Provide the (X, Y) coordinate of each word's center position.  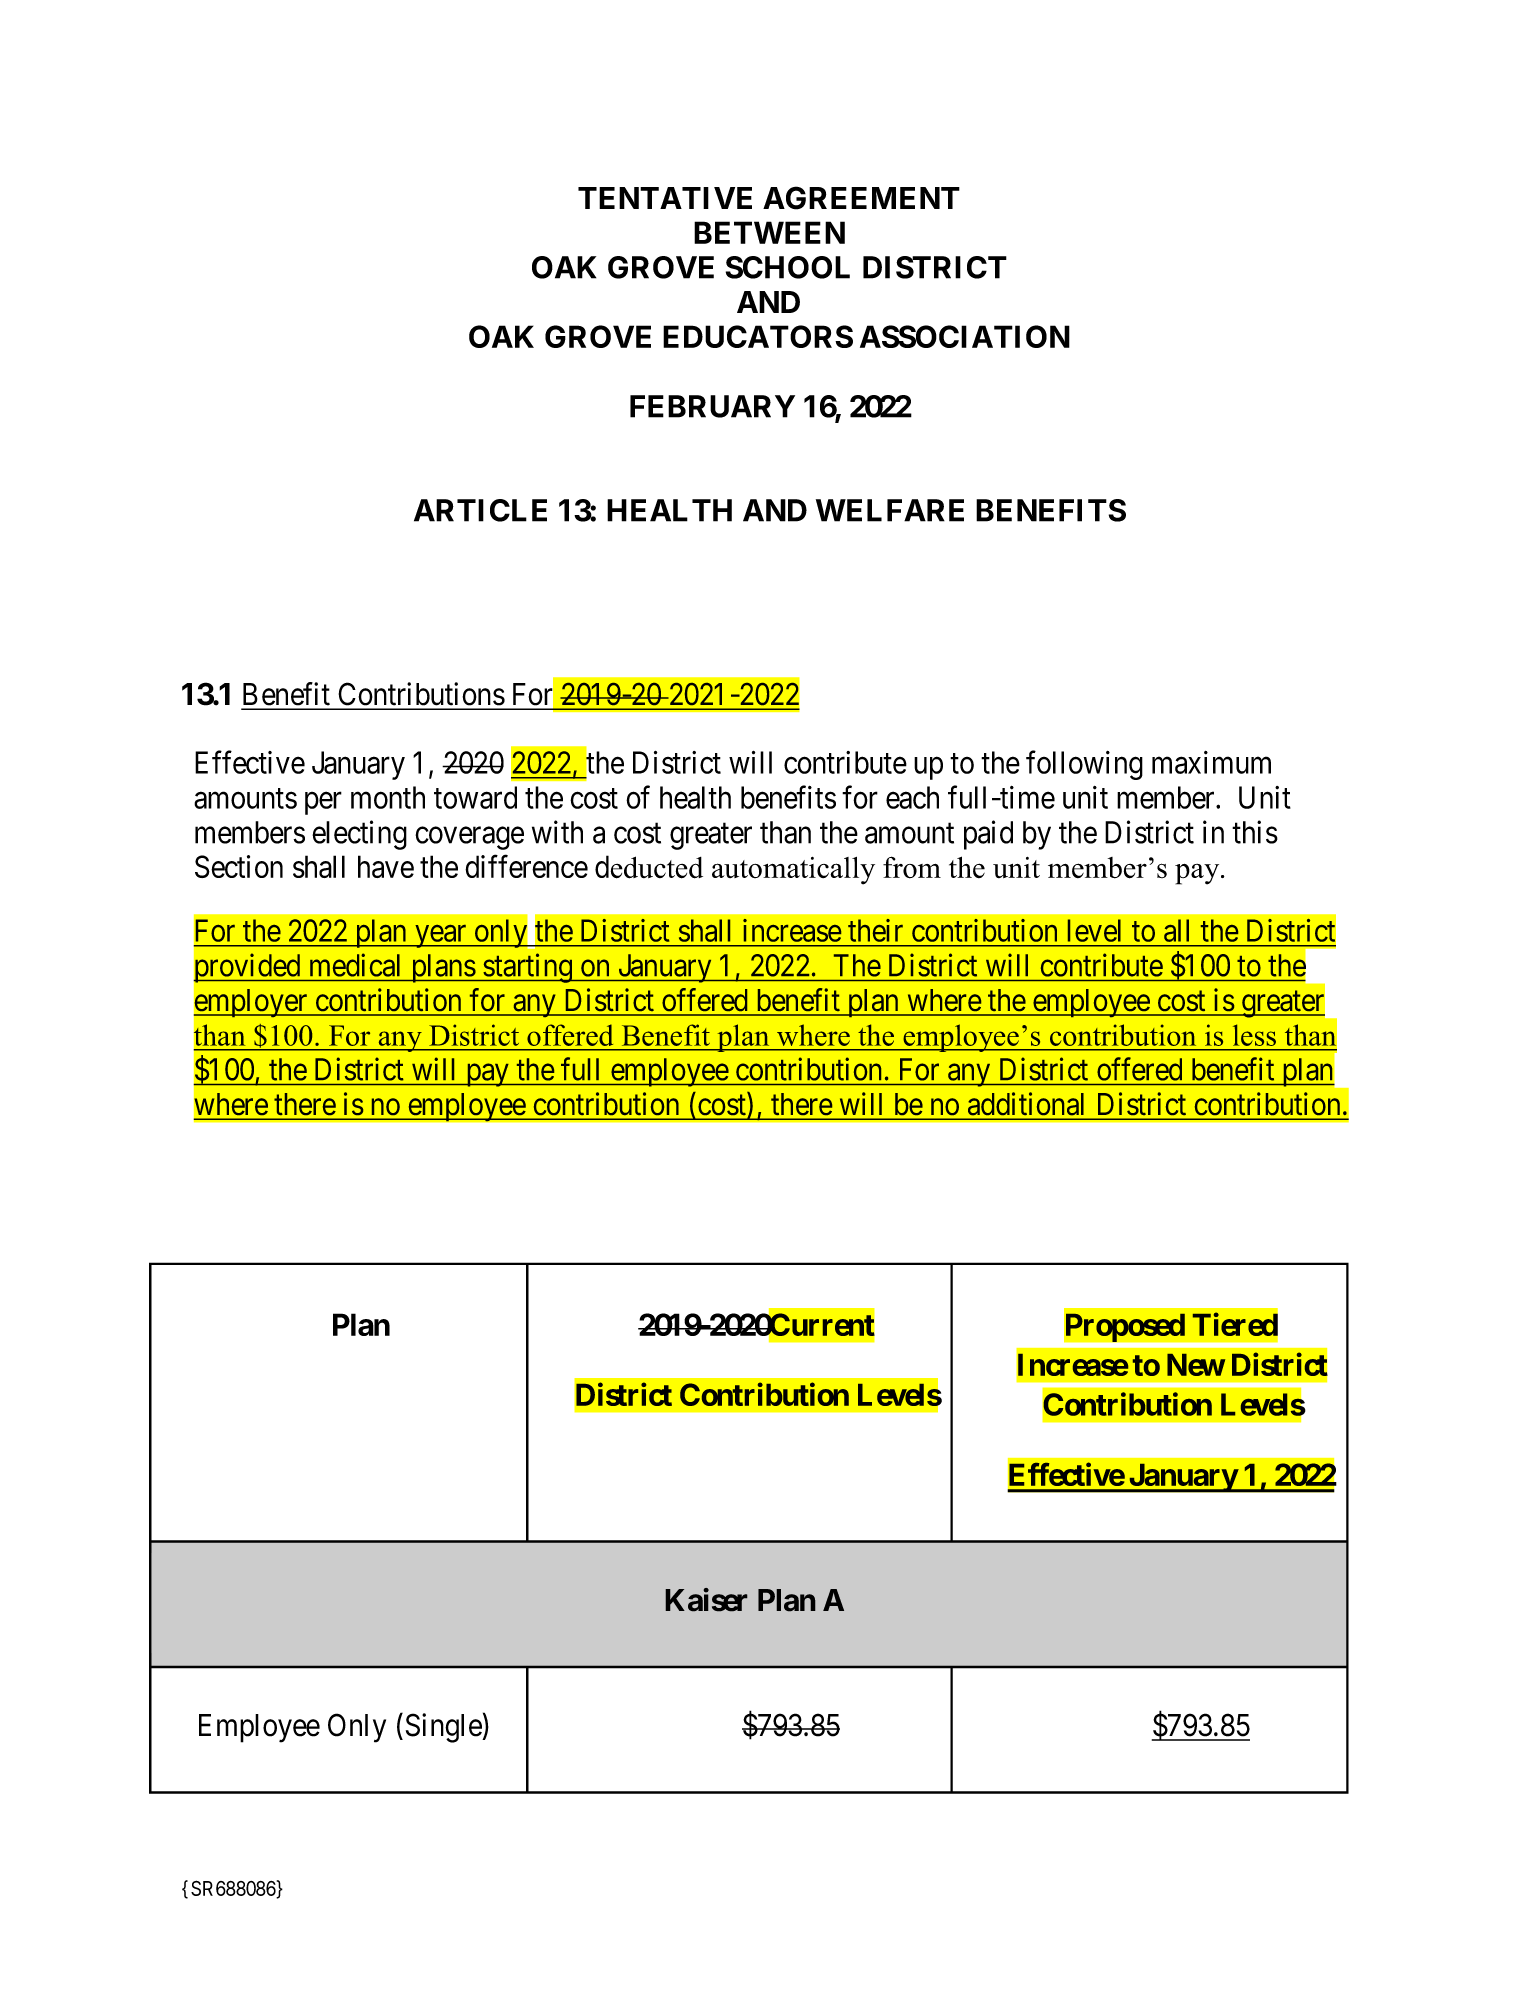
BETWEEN (769, 232)
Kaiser (706, 1600)
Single (444, 1728)
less (1254, 1035)
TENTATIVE (665, 198)
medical (355, 965)
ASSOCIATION (965, 336)
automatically (793, 871)
